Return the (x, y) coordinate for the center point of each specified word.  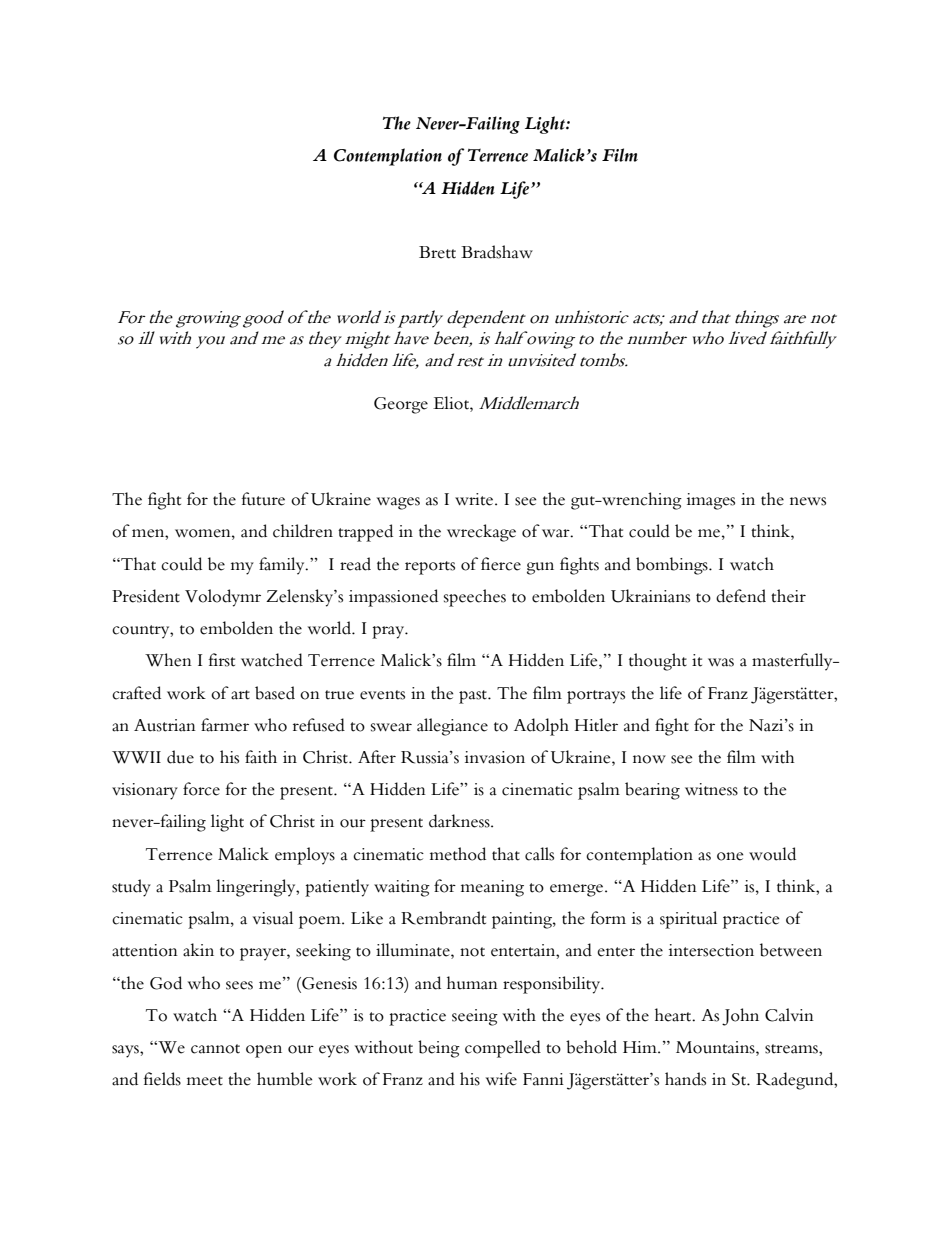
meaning (492, 888)
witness (711, 789)
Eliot (452, 403)
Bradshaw (497, 252)
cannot (215, 1049)
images (711, 501)
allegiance (452, 727)
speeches (475, 598)
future (263, 499)
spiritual (688, 920)
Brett (437, 252)
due (180, 757)
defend (741, 596)
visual (273, 918)
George (401, 405)
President (146, 596)
